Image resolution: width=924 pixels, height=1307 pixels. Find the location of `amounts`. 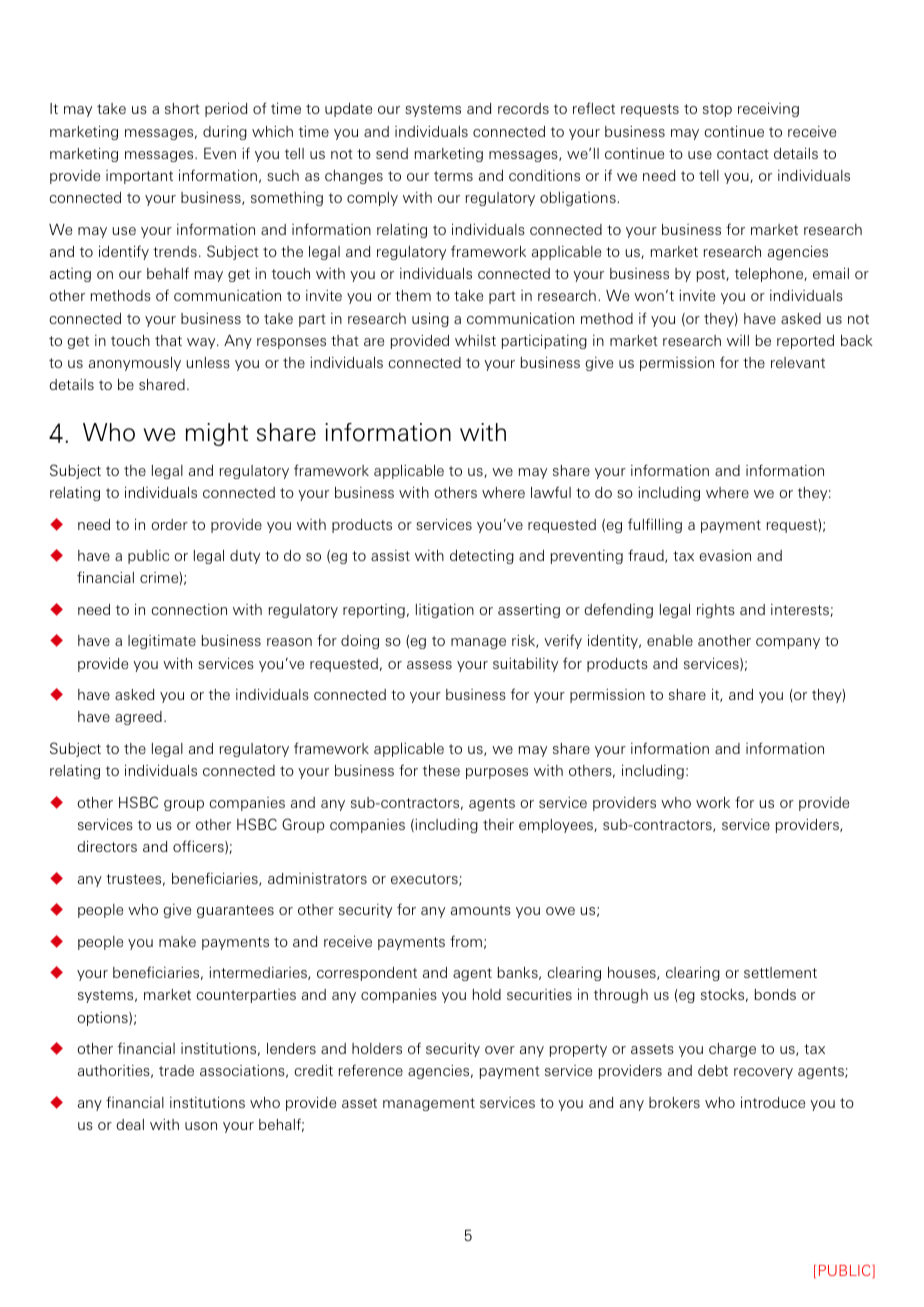

amounts is located at coordinates (481, 910).
